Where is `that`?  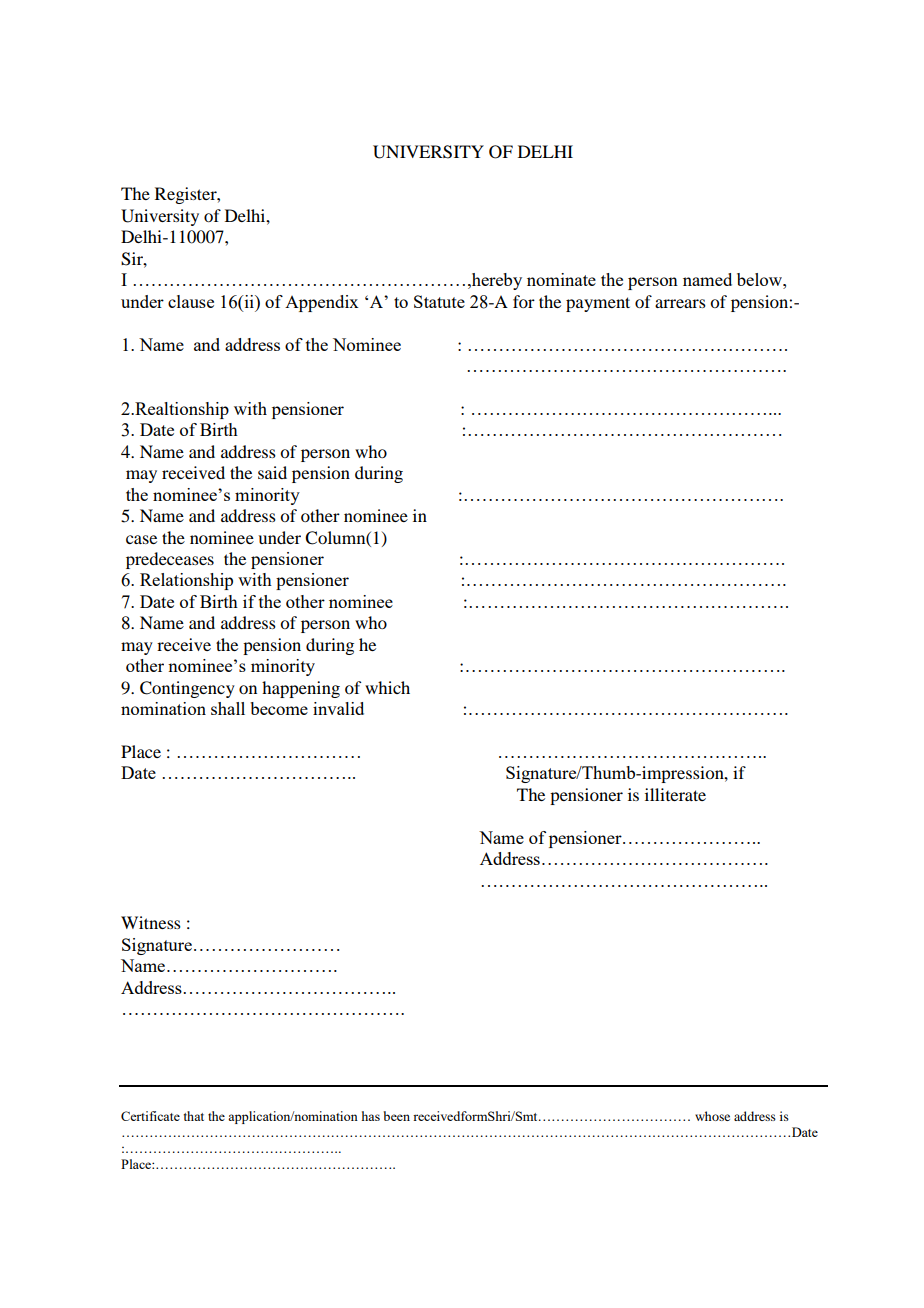
that is located at coordinates (194, 1116).
